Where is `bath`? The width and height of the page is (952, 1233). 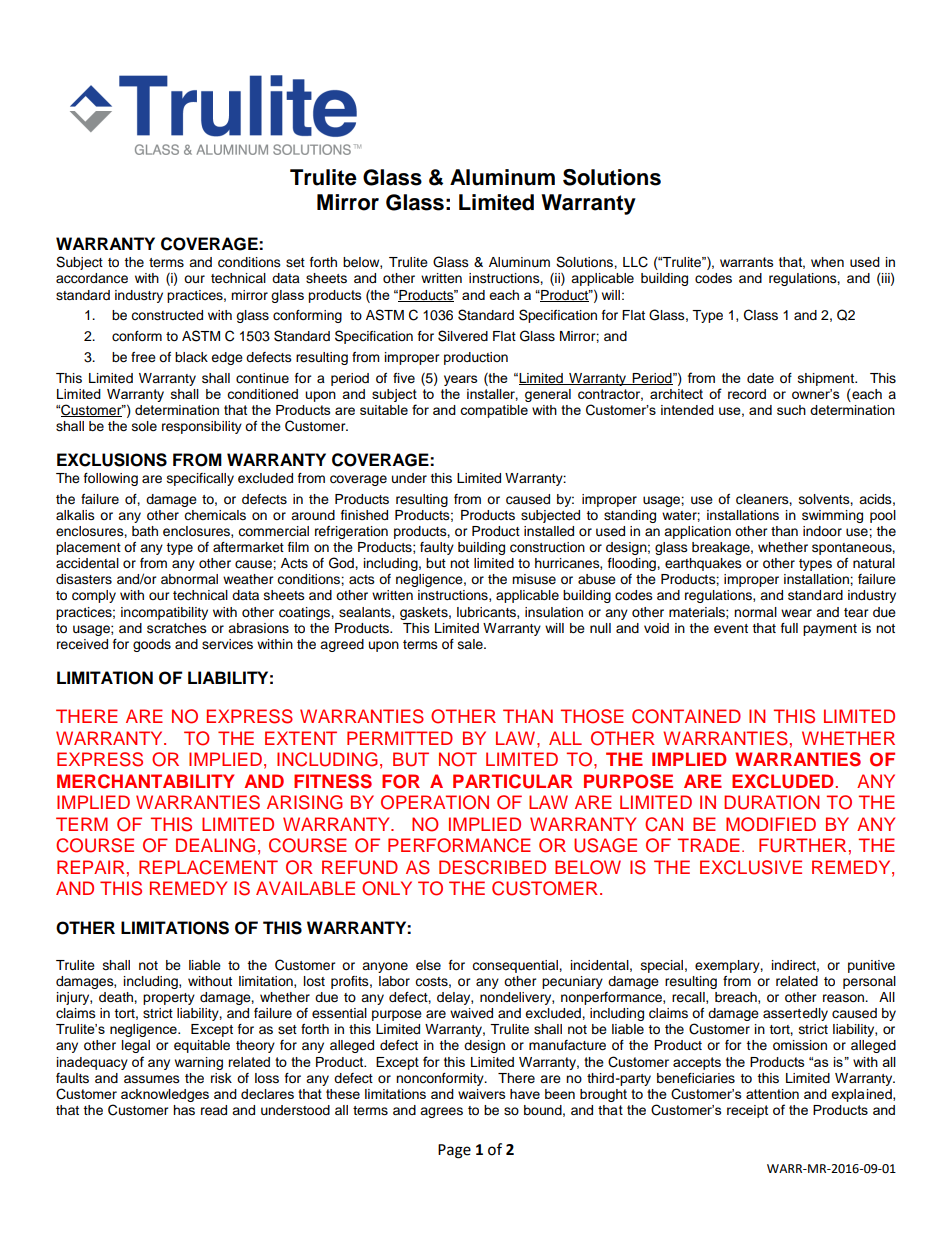
bath is located at coordinates (145, 531).
